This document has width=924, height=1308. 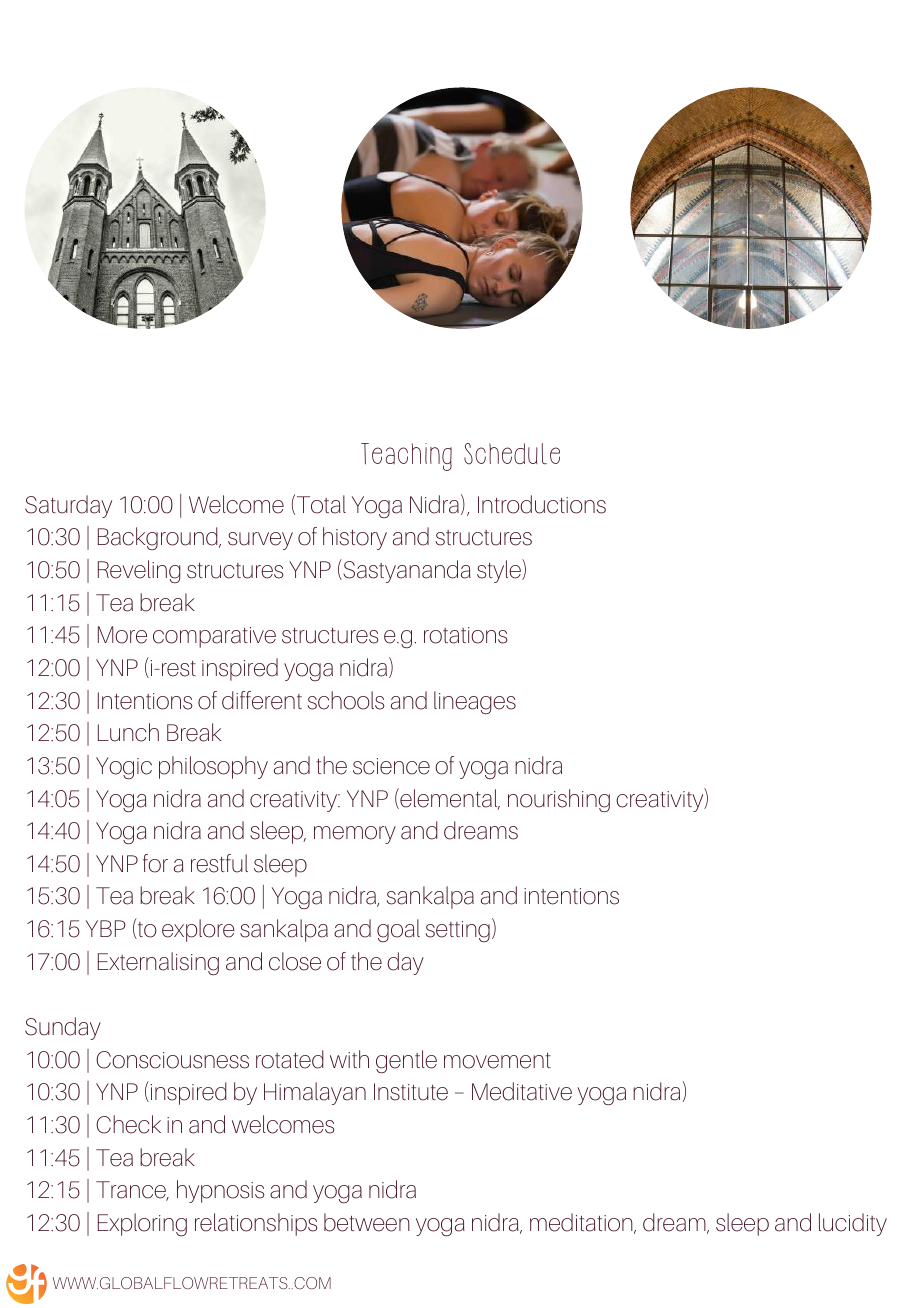 What do you see at coordinates (542, 504) in the document?
I see `Introductions` at bounding box center [542, 504].
